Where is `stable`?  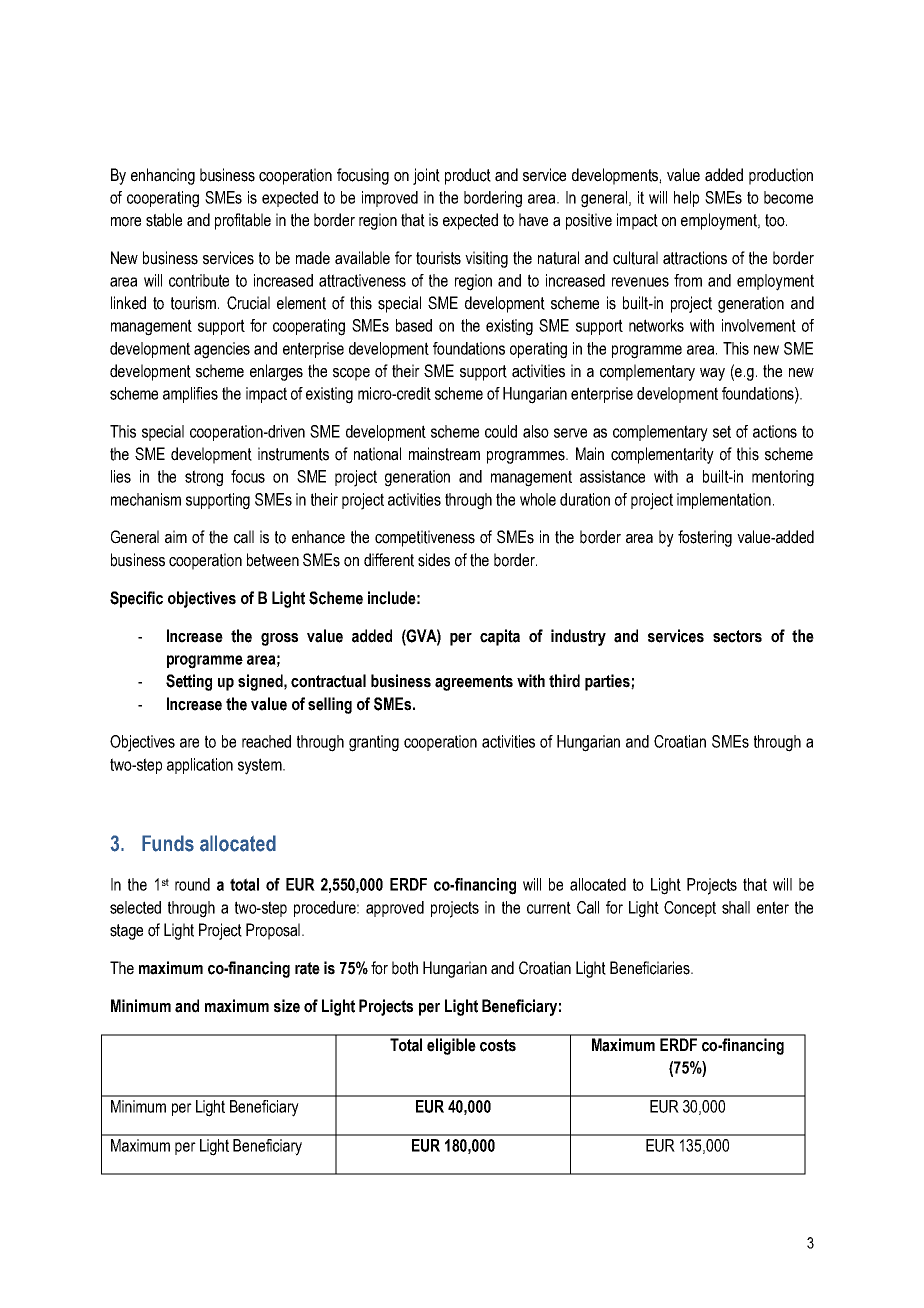
stable is located at coordinates (164, 220).
